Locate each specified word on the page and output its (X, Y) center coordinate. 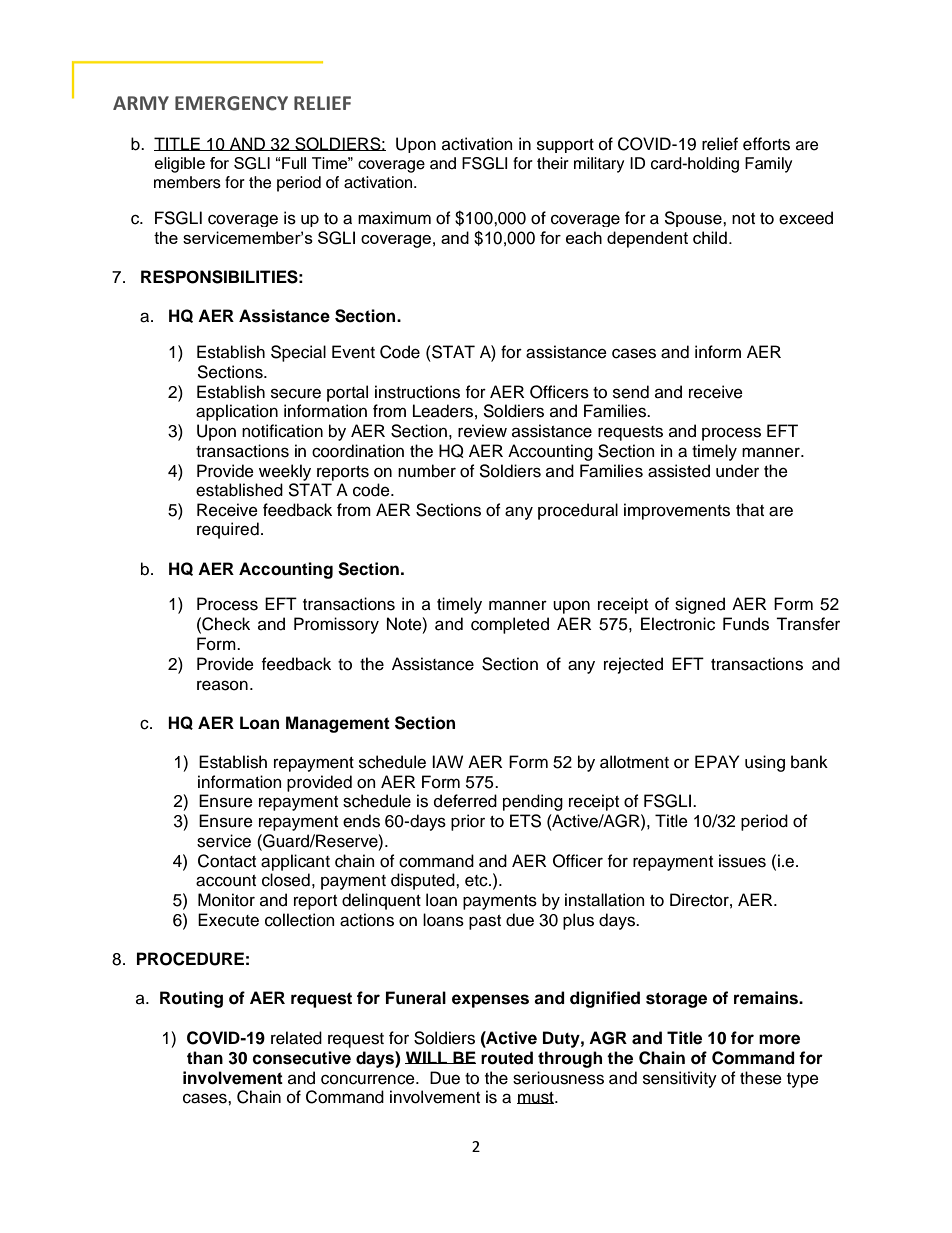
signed (700, 605)
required (228, 530)
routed (507, 1058)
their (553, 163)
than (205, 1058)
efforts (766, 144)
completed (510, 625)
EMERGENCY (231, 103)
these (761, 1078)
